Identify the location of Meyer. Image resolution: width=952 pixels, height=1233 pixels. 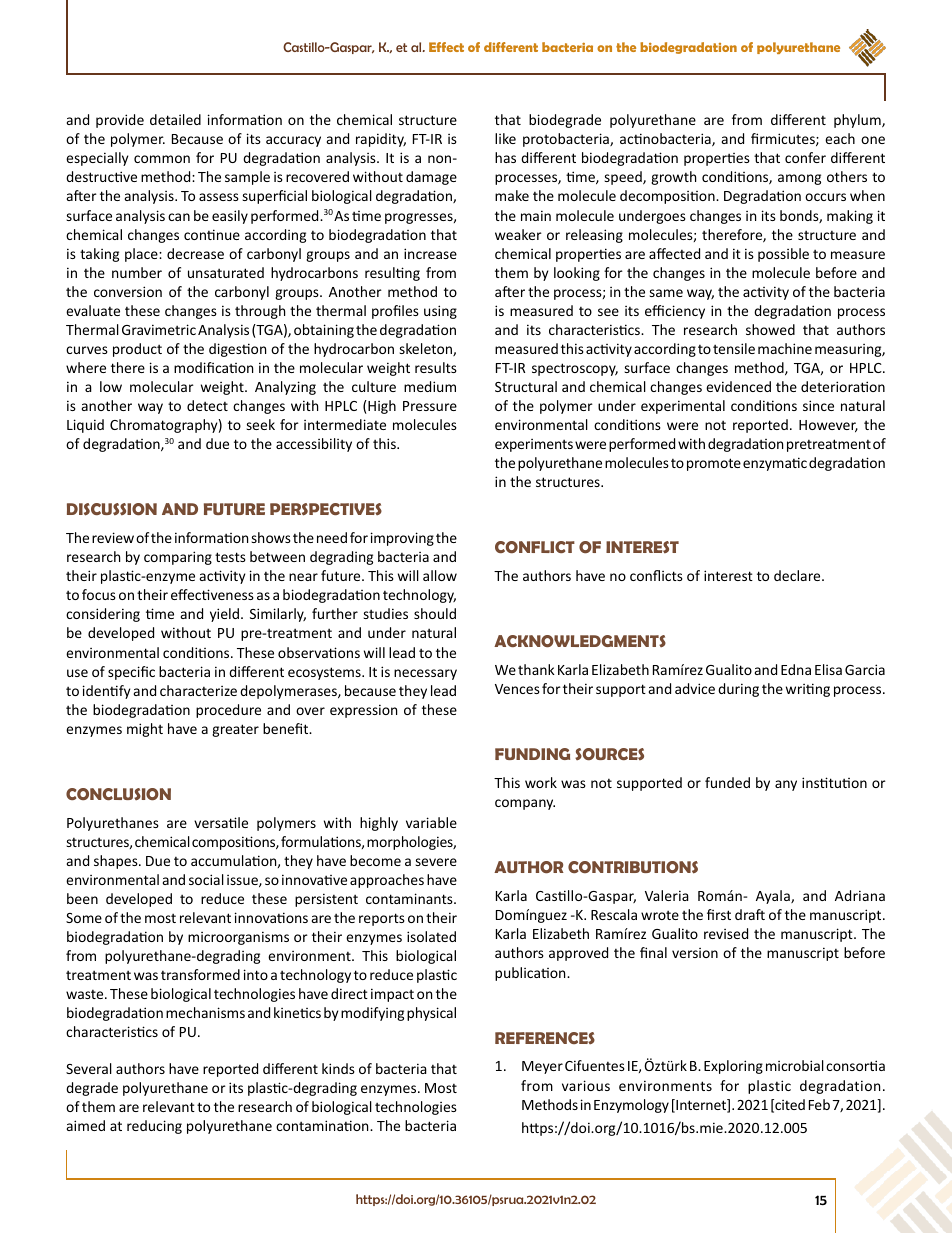
(542, 1067).
